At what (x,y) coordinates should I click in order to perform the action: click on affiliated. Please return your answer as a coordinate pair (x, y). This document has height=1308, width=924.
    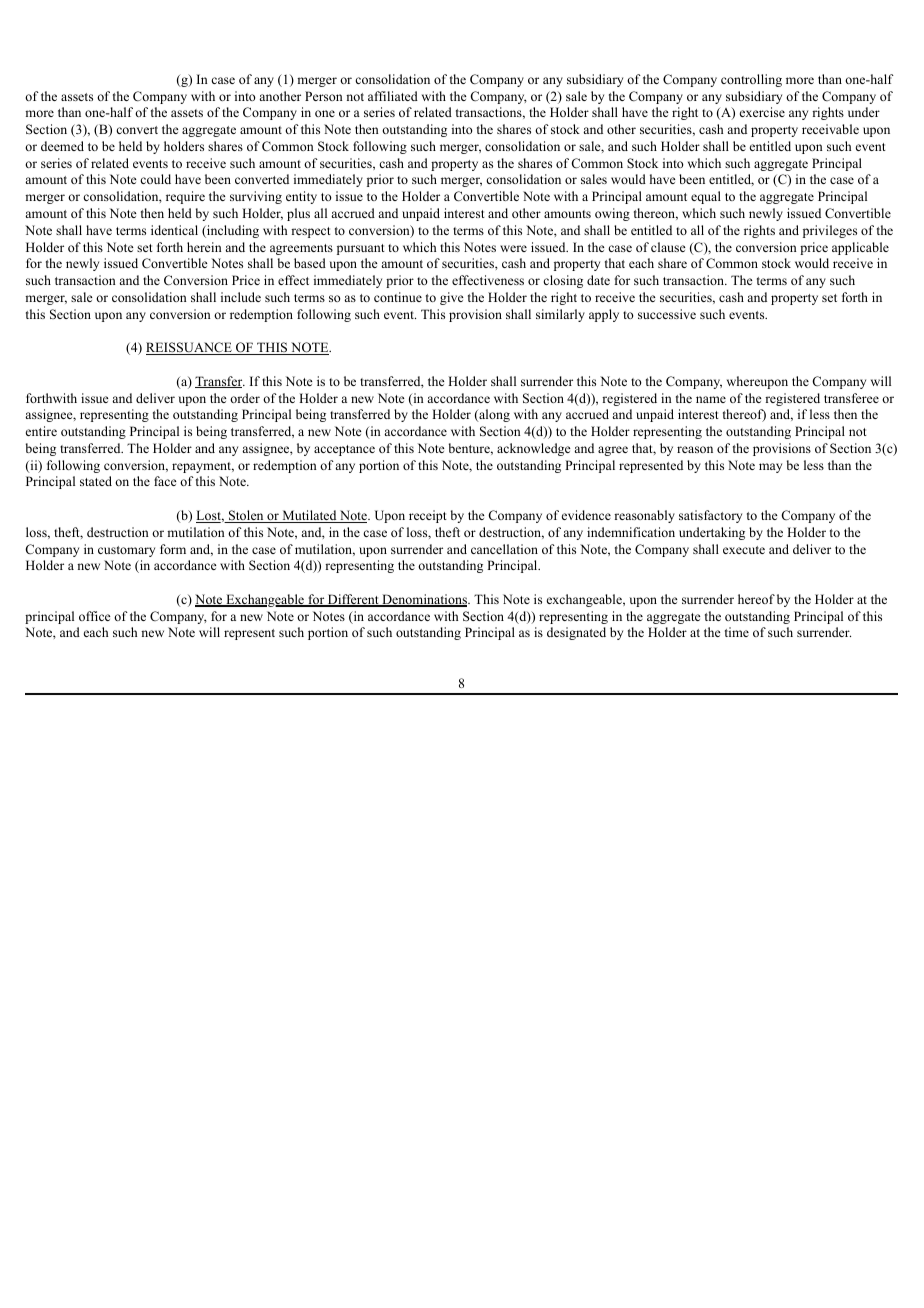
    Looking at the image, I should click on (393, 96).
